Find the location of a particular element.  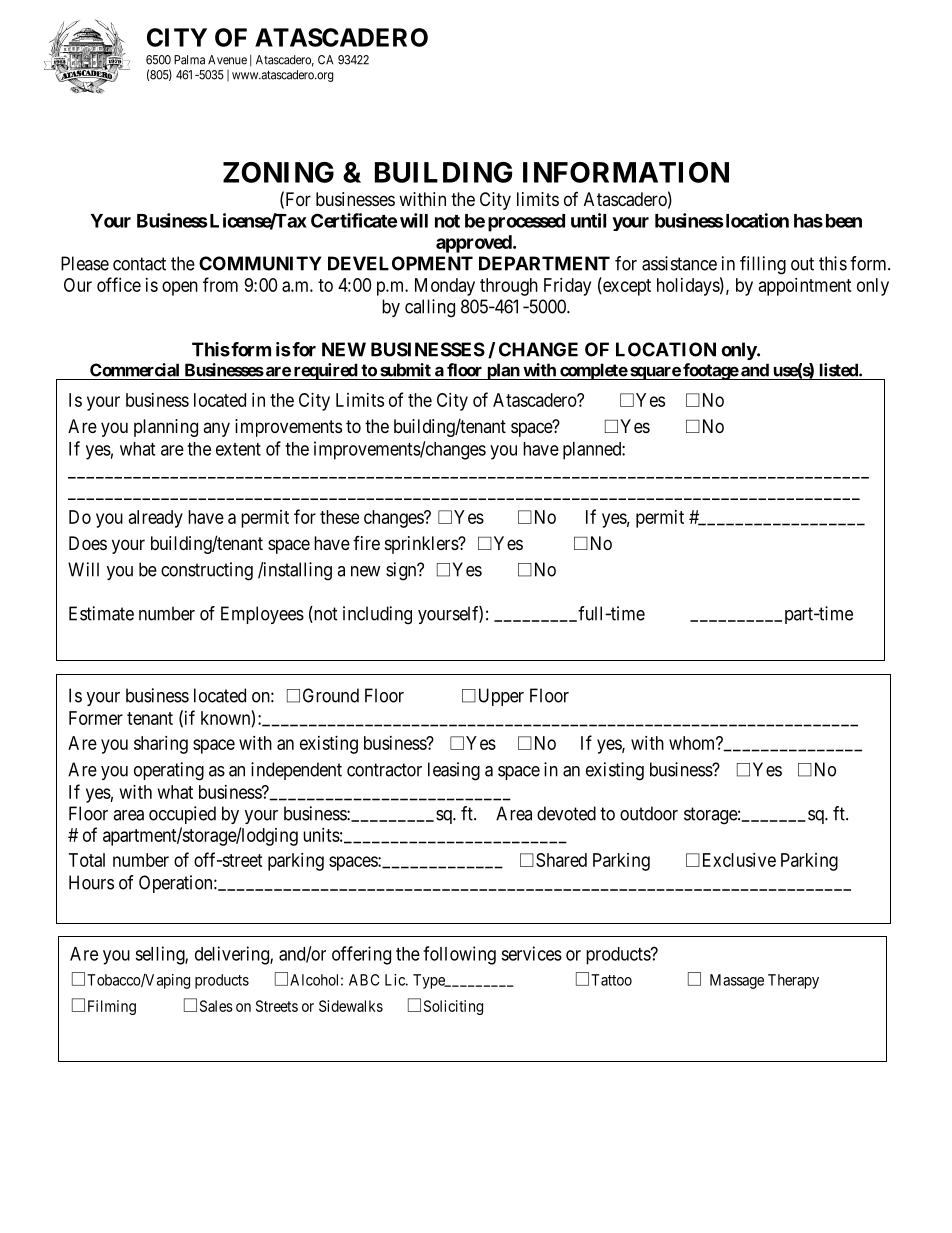

been is located at coordinates (844, 221).
